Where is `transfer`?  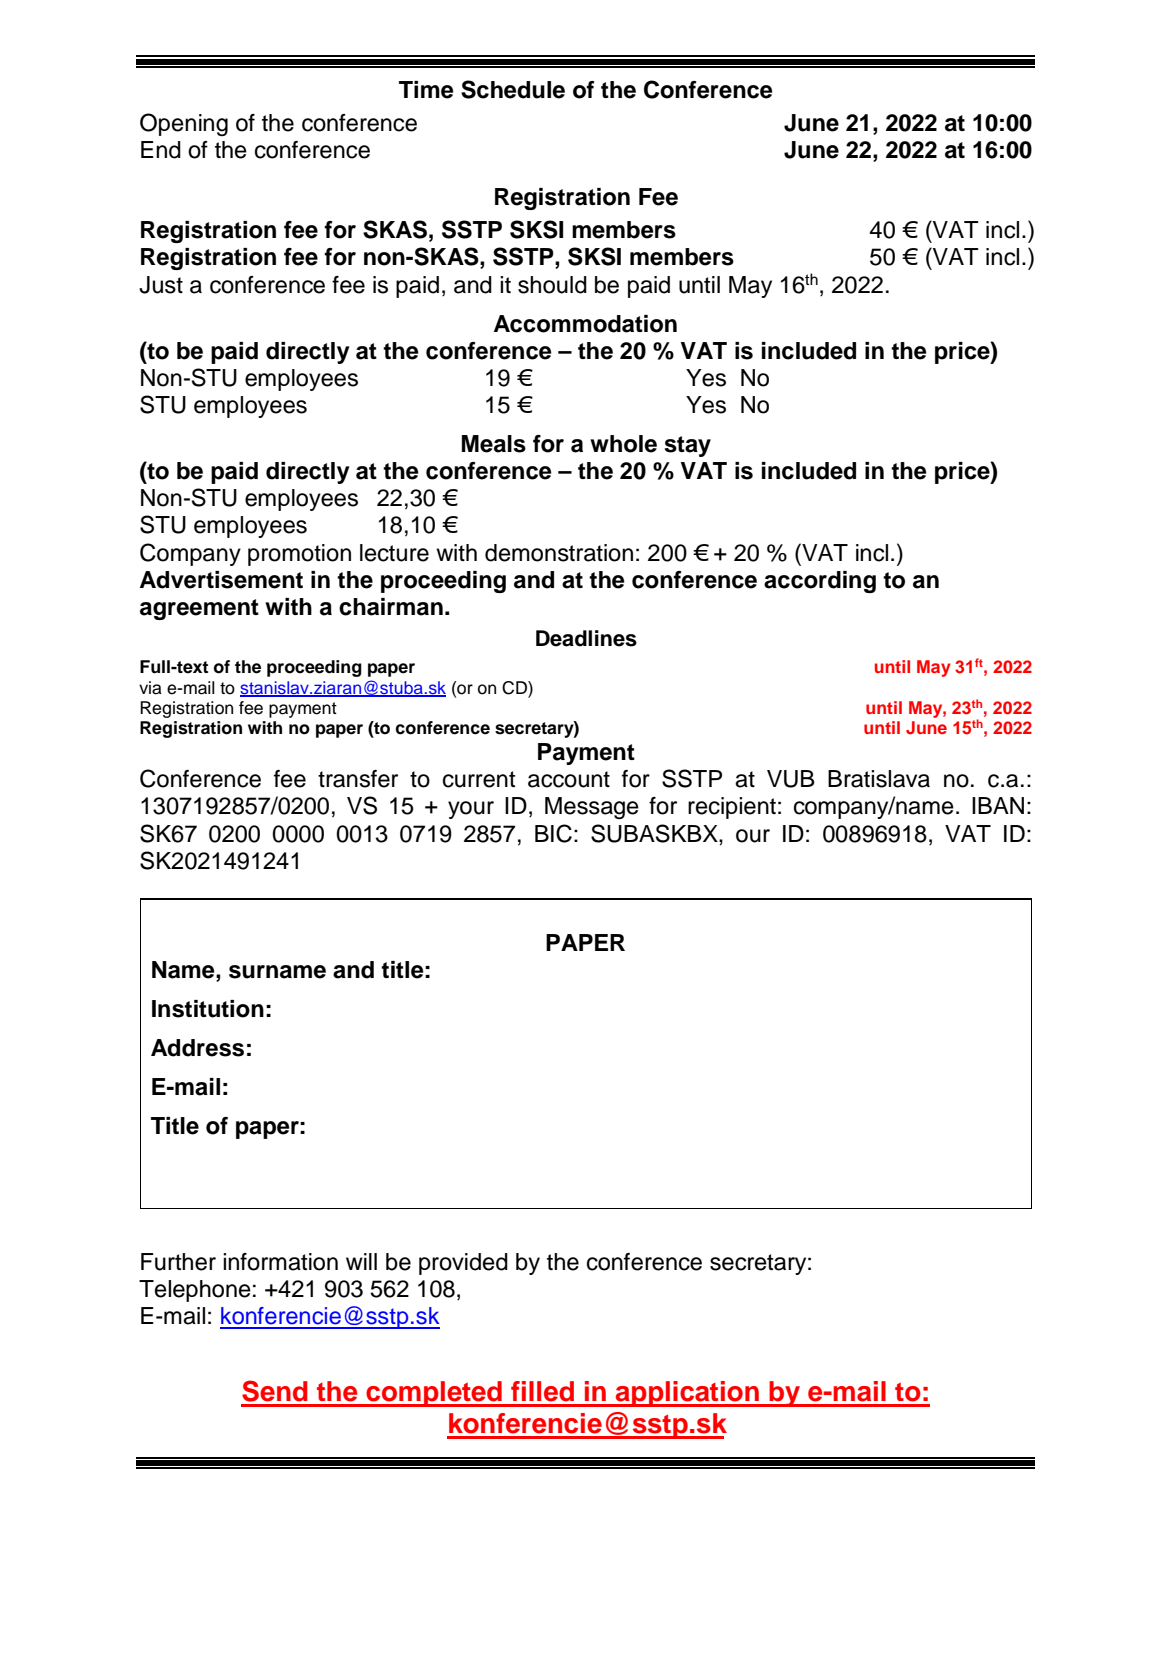 transfer is located at coordinates (358, 779).
